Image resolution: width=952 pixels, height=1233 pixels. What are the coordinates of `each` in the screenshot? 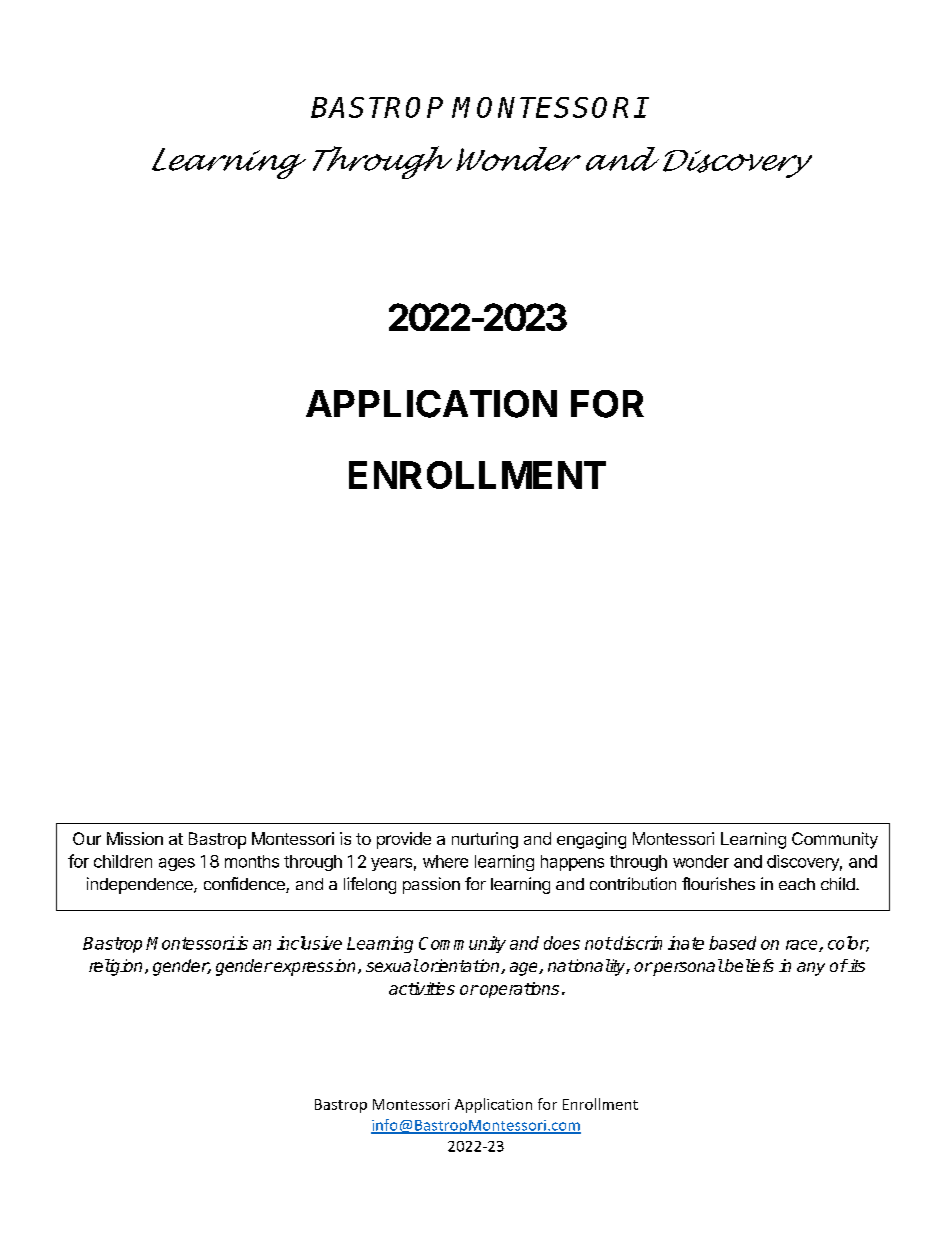 It's located at (797, 884).
